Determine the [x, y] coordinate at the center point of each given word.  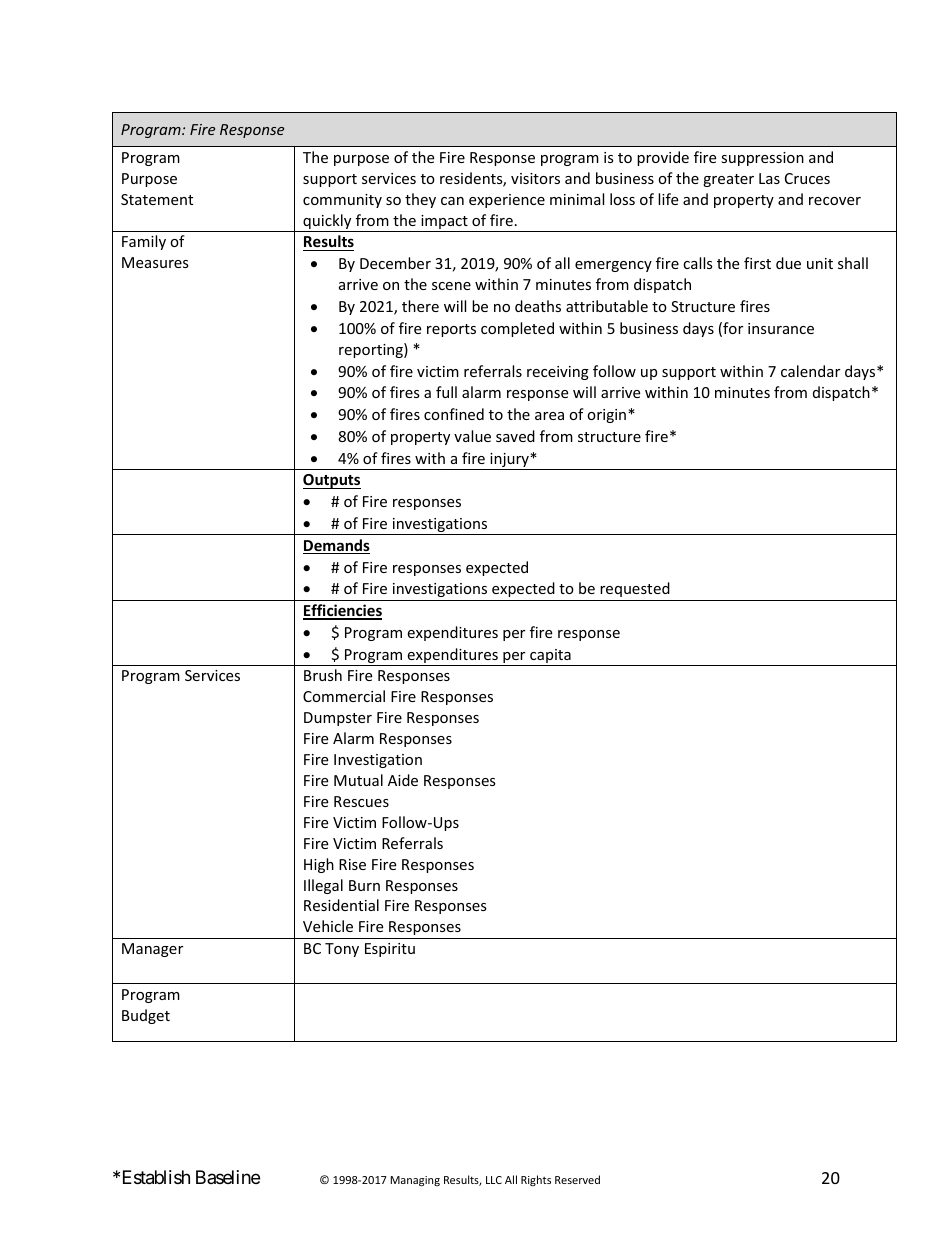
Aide [403, 780]
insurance [781, 328]
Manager [152, 950]
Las [769, 178]
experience [507, 201]
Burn [364, 885]
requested [635, 589]
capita [550, 657]
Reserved [577, 1179]
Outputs [332, 481]
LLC [494, 1180]
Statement [157, 199]
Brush [323, 675]
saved [515, 436]
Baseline [228, 1177]
